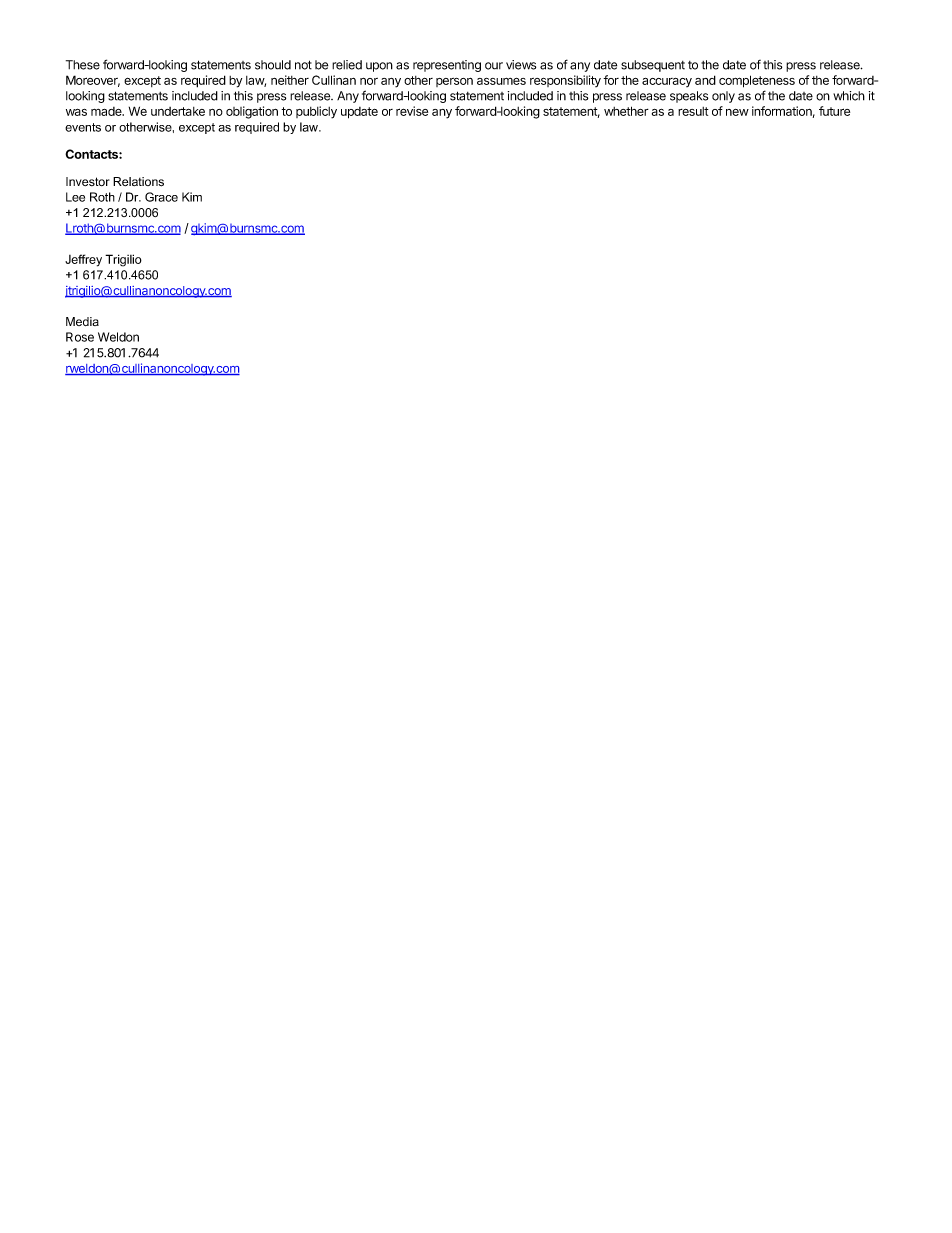 The width and height of the image is (952, 1233). Describe the element at coordinates (138, 182) in the image. I see `Relations` at that location.
